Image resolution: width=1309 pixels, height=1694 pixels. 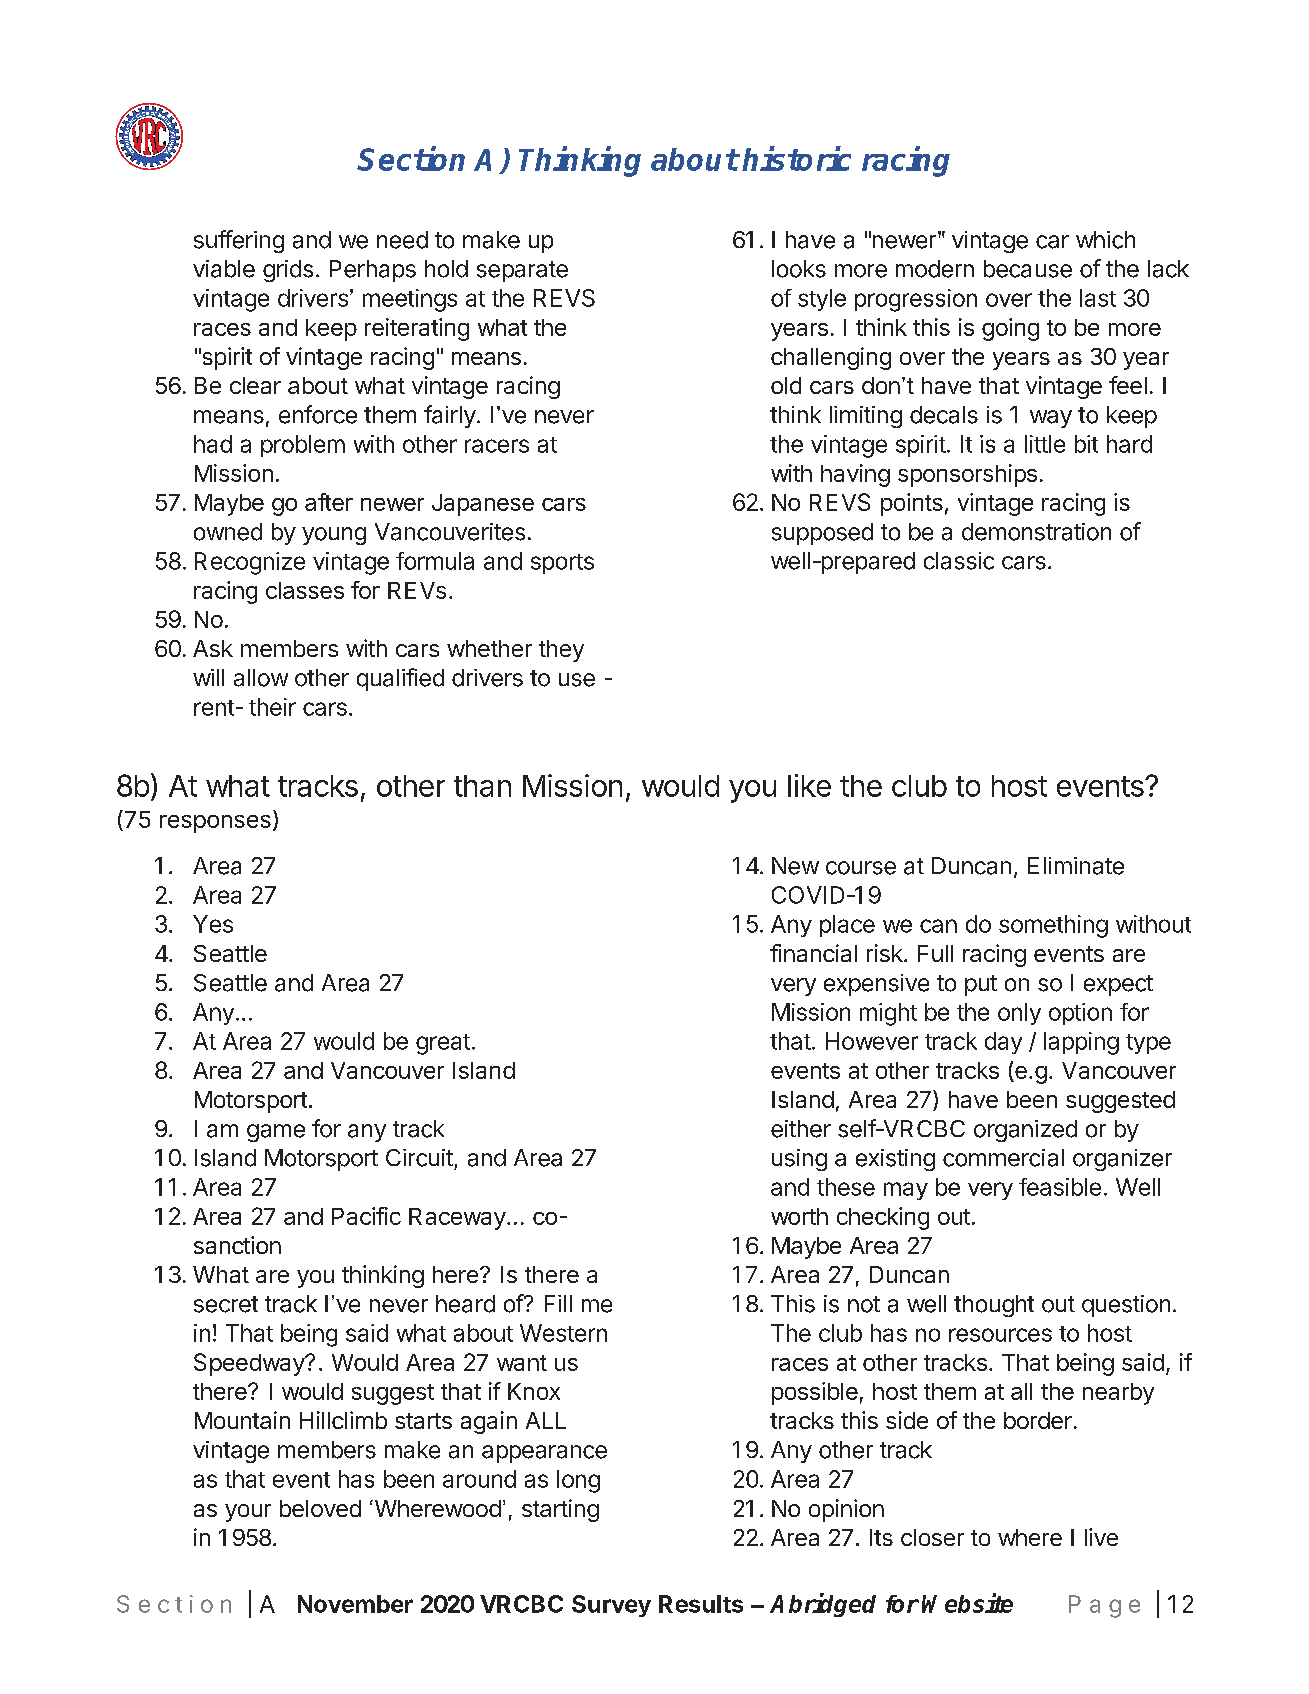 What do you see at coordinates (1025, 1131) in the screenshot?
I see `organized` at bounding box center [1025, 1131].
